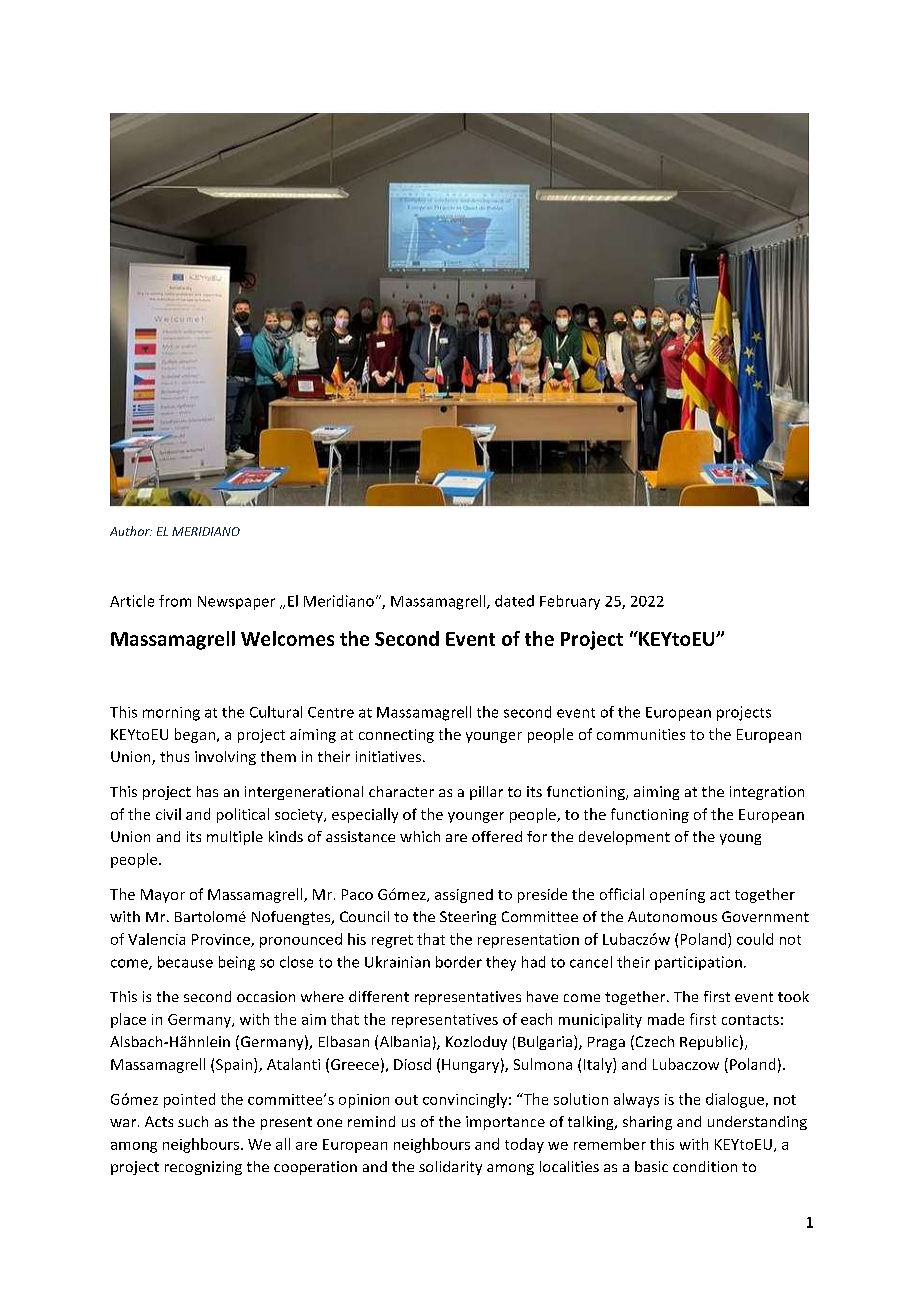 The image size is (924, 1308). What do you see at coordinates (767, 793) in the page?
I see `integration` at bounding box center [767, 793].
